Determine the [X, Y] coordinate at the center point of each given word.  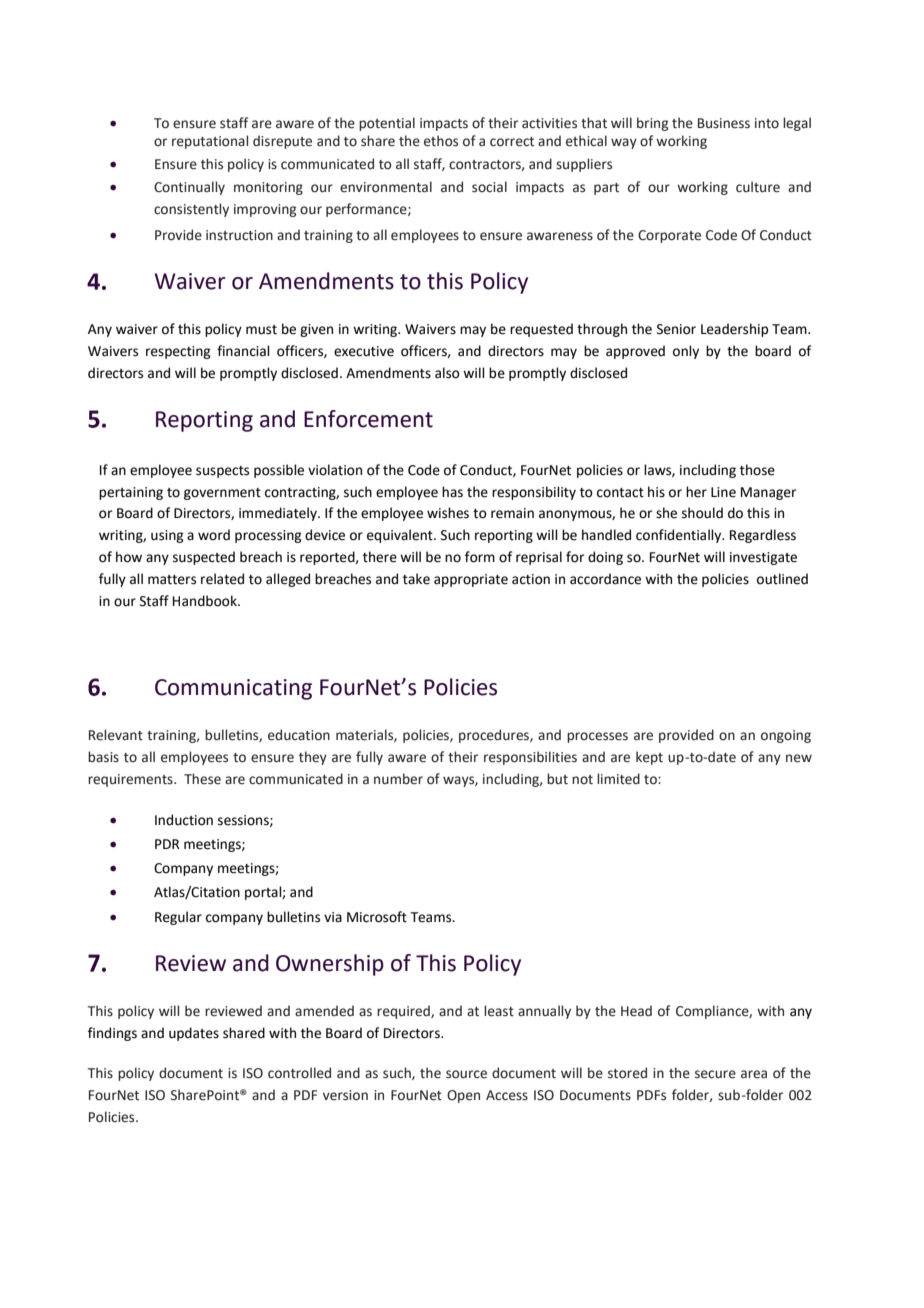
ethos [441, 141]
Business [724, 123]
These [202, 779]
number [398, 779]
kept [649, 758]
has [452, 492]
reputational [210, 142]
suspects [222, 472]
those [757, 470]
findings [112, 1034]
